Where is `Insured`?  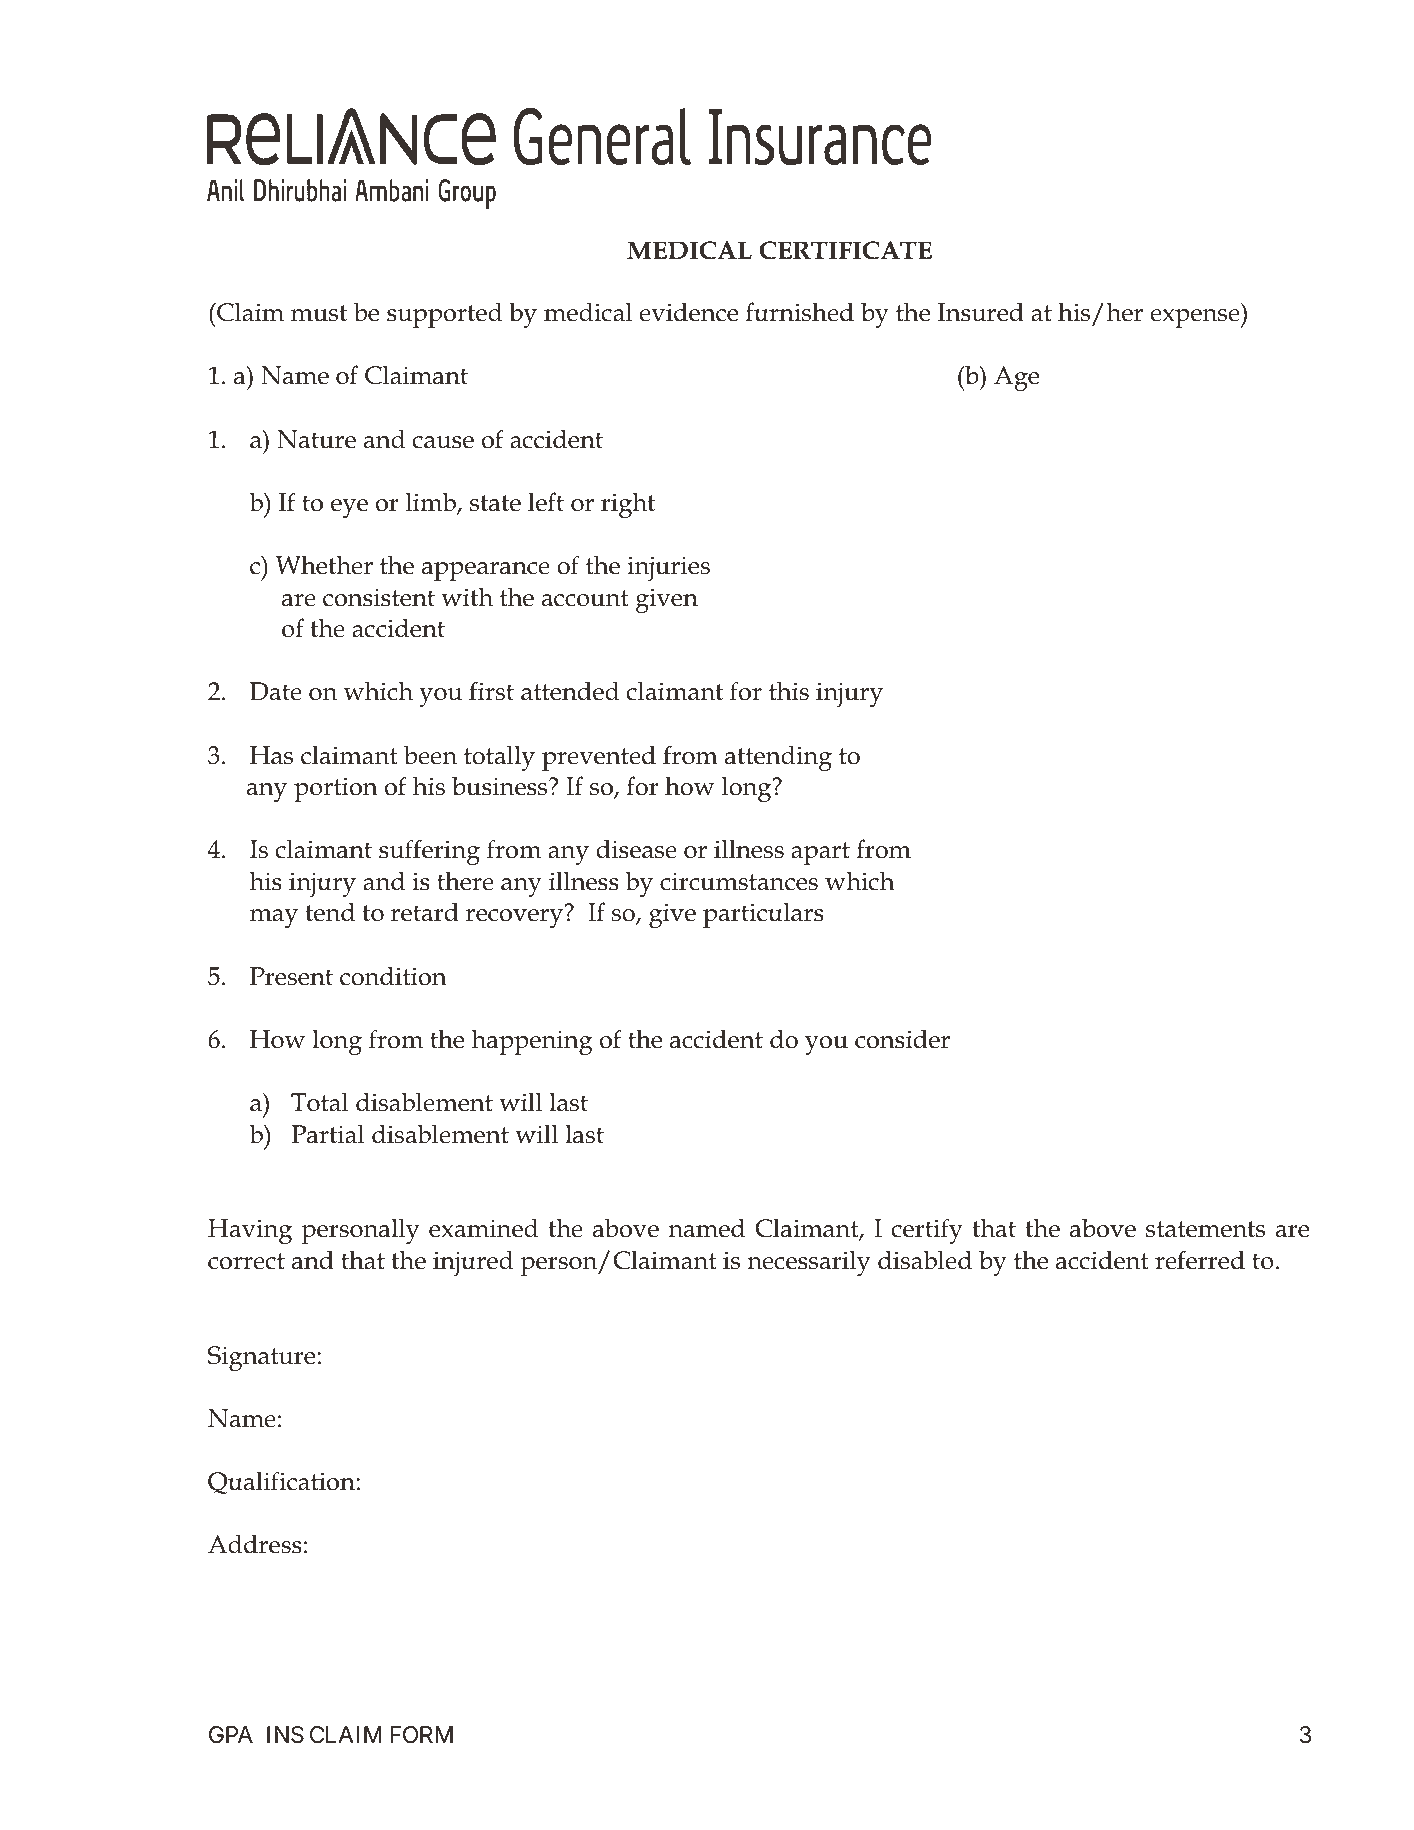 Insured is located at coordinates (981, 312).
